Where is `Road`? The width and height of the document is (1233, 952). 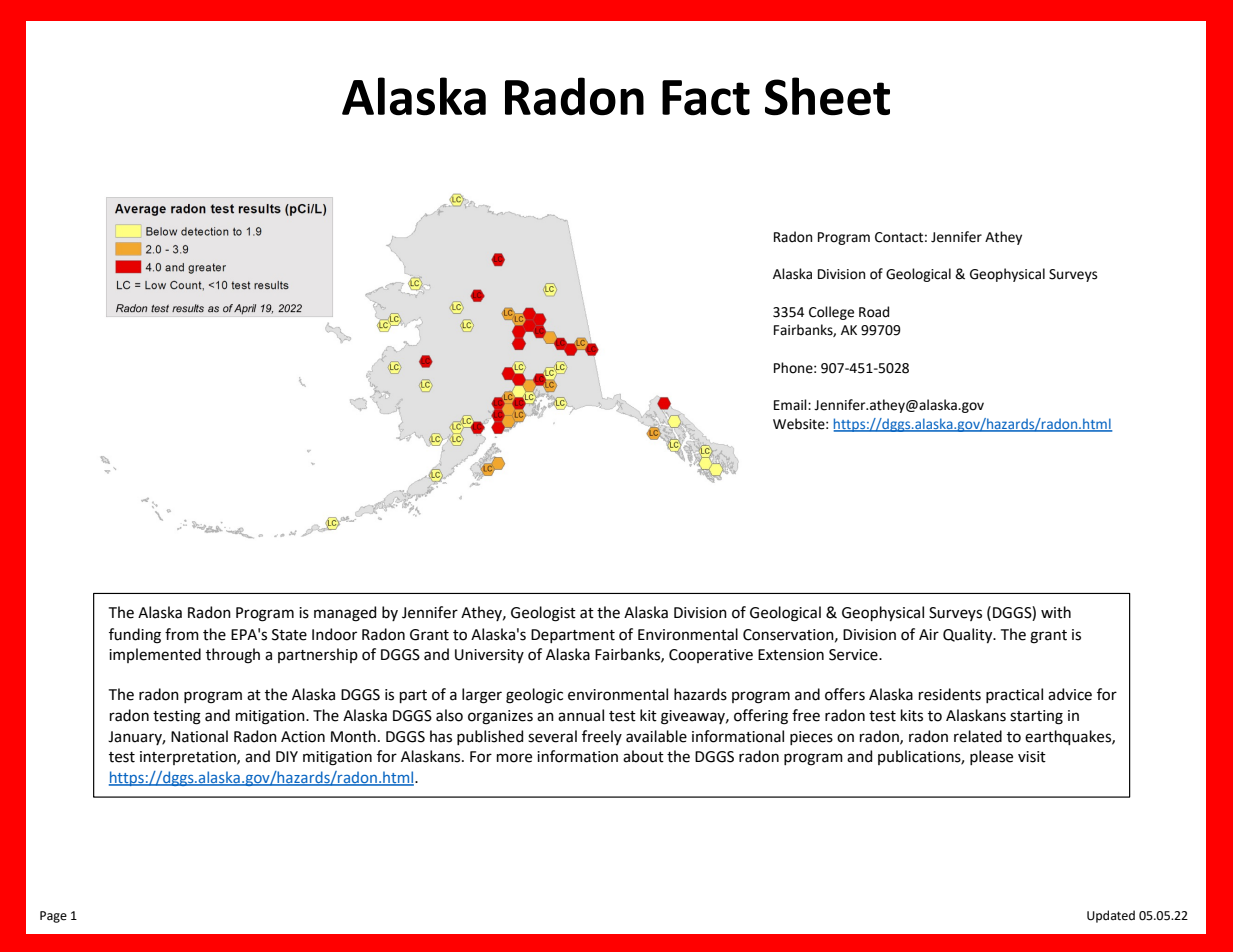 Road is located at coordinates (874, 312).
